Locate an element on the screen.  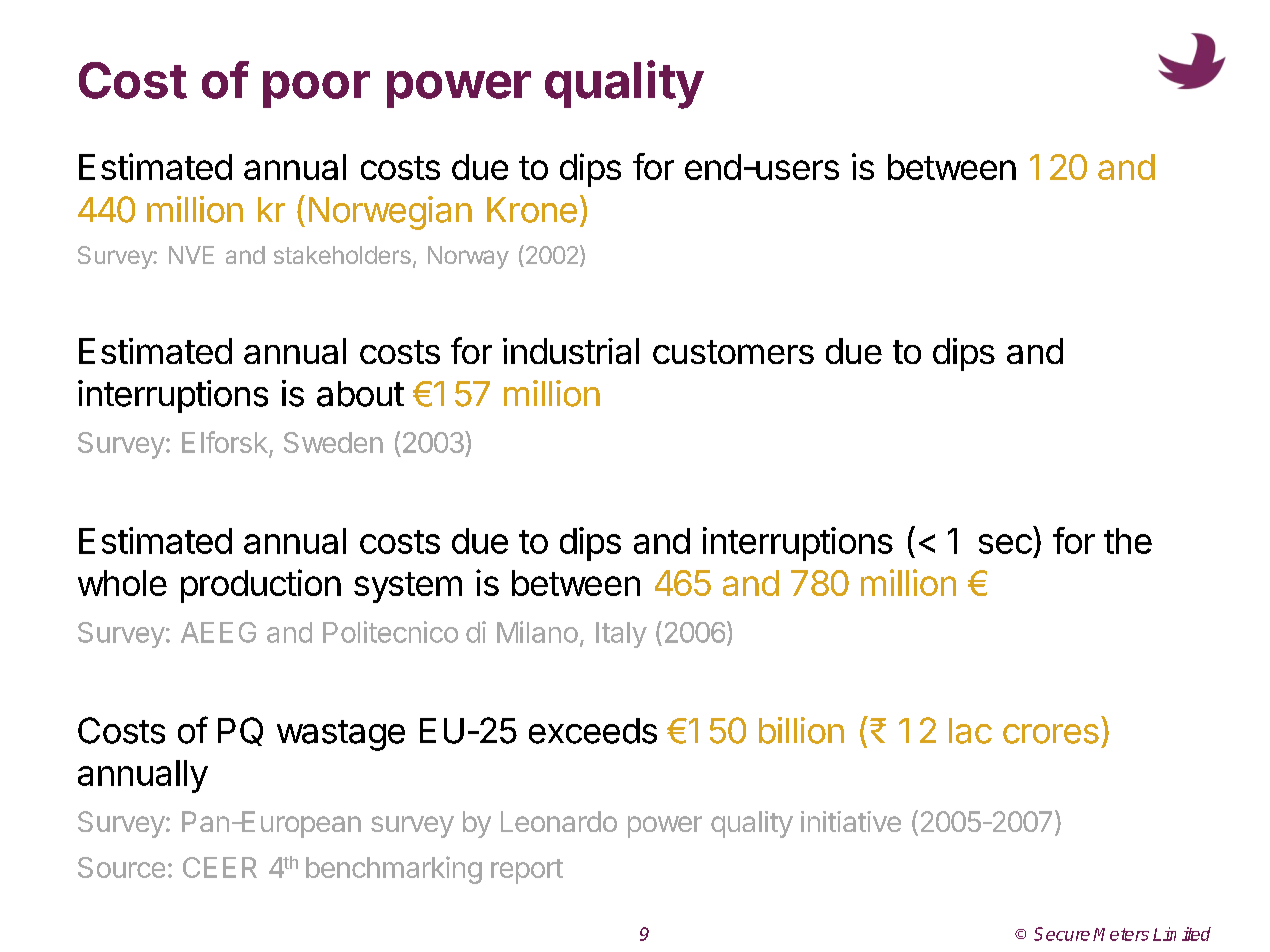
Italy is located at coordinates (621, 635).
